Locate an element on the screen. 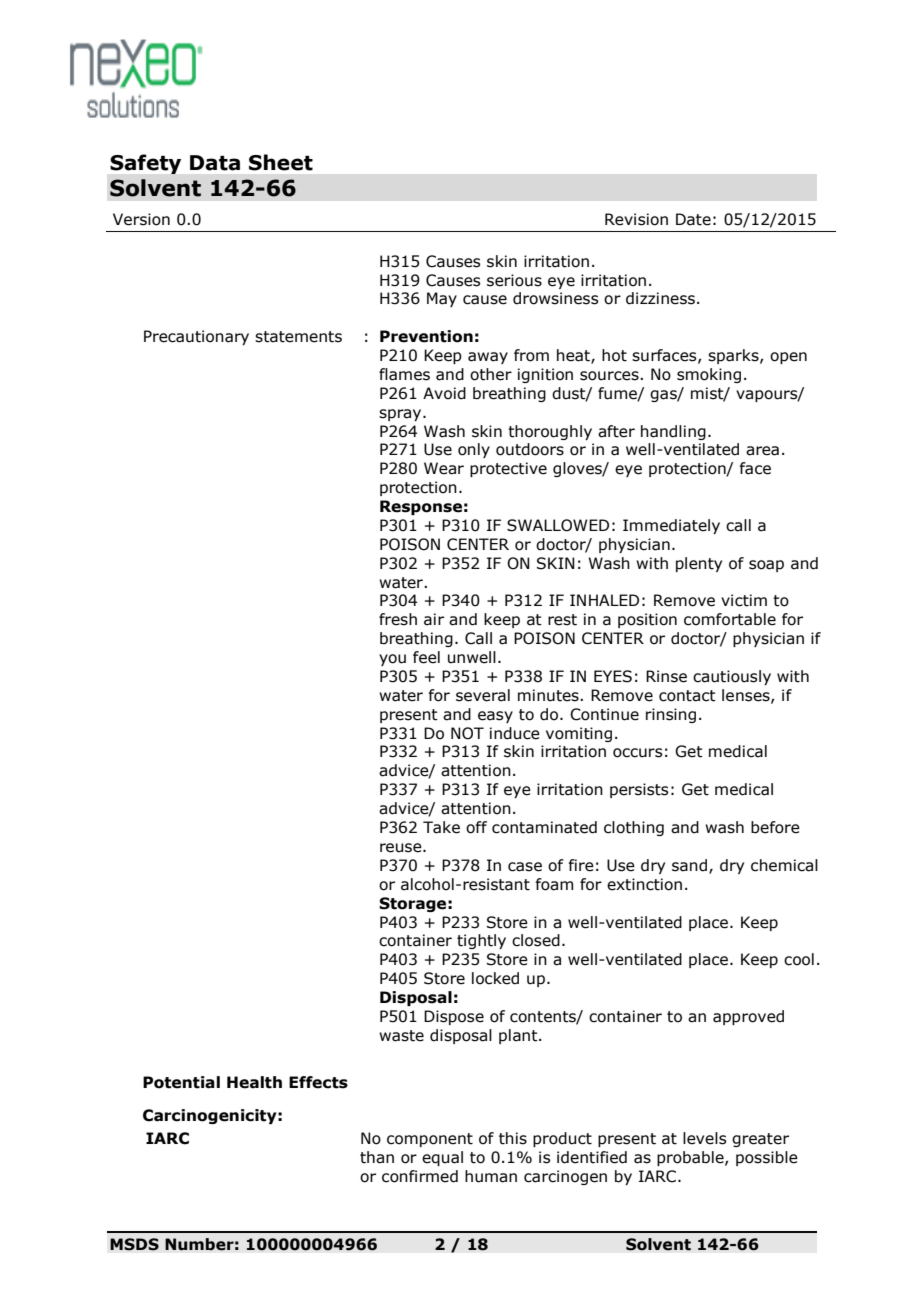 The image size is (924, 1308). serious is located at coordinates (514, 280).
